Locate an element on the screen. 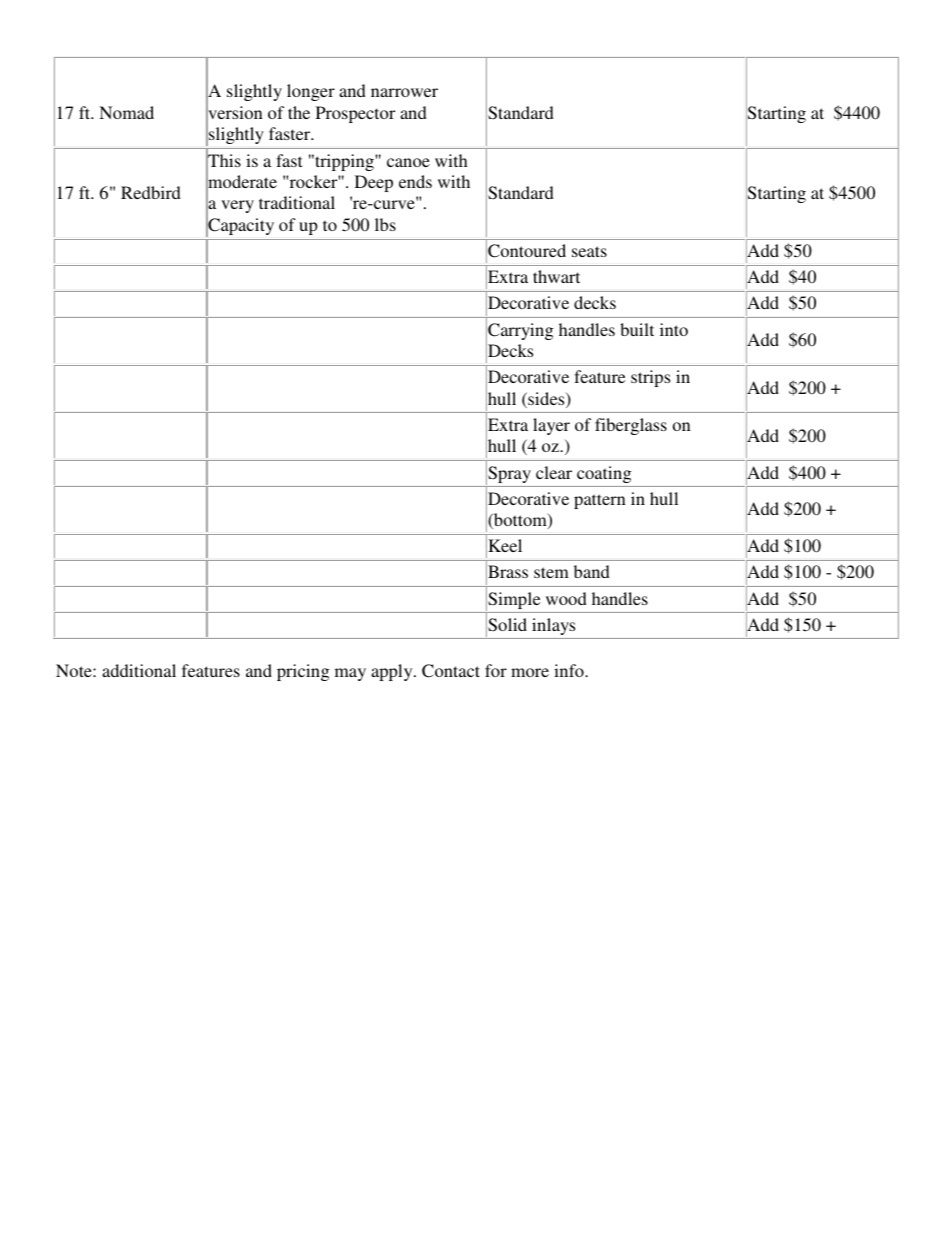 The image size is (952, 1233). Prospector is located at coordinates (355, 114).
